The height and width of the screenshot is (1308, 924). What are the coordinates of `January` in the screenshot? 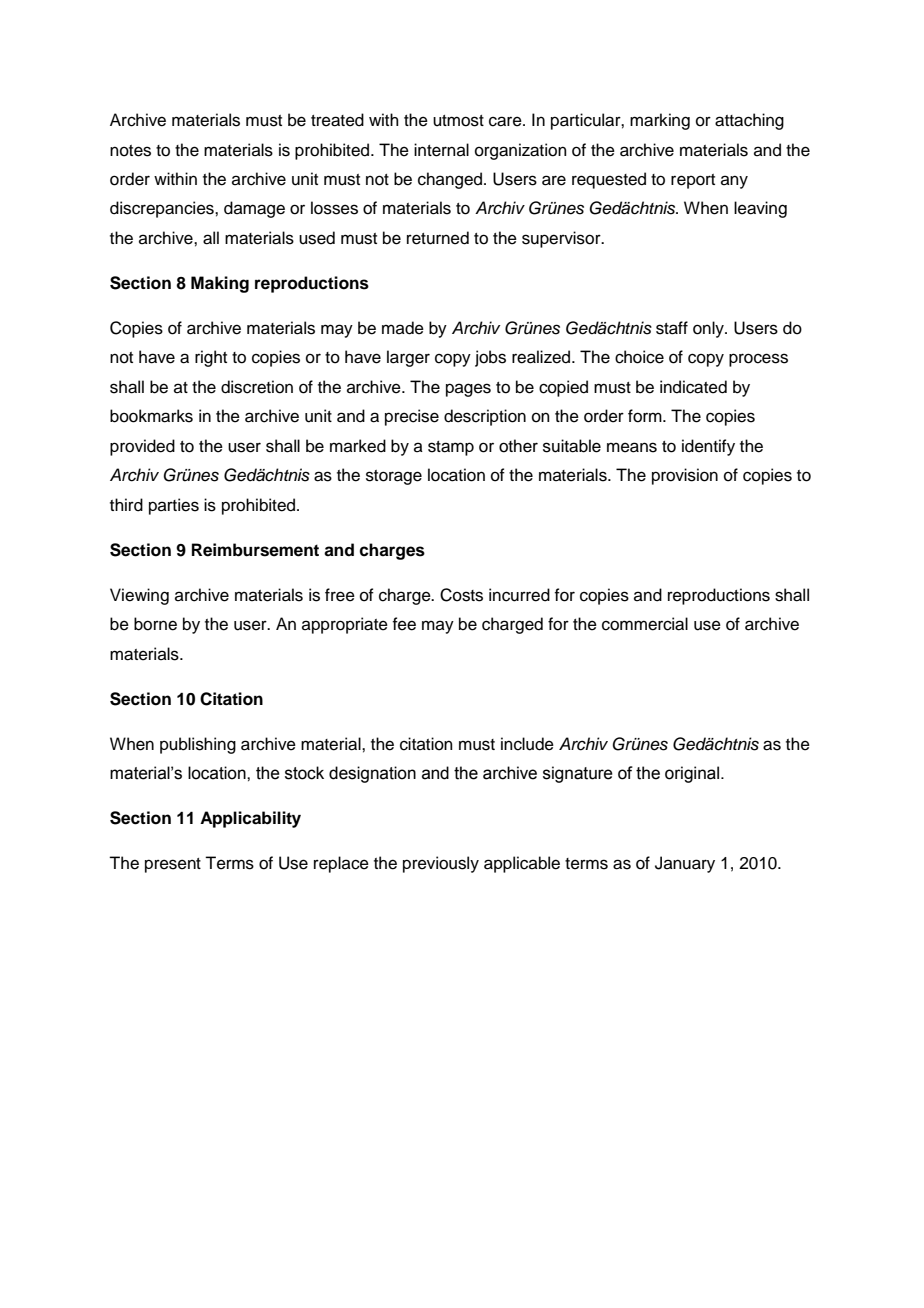 It's located at (685, 864).
